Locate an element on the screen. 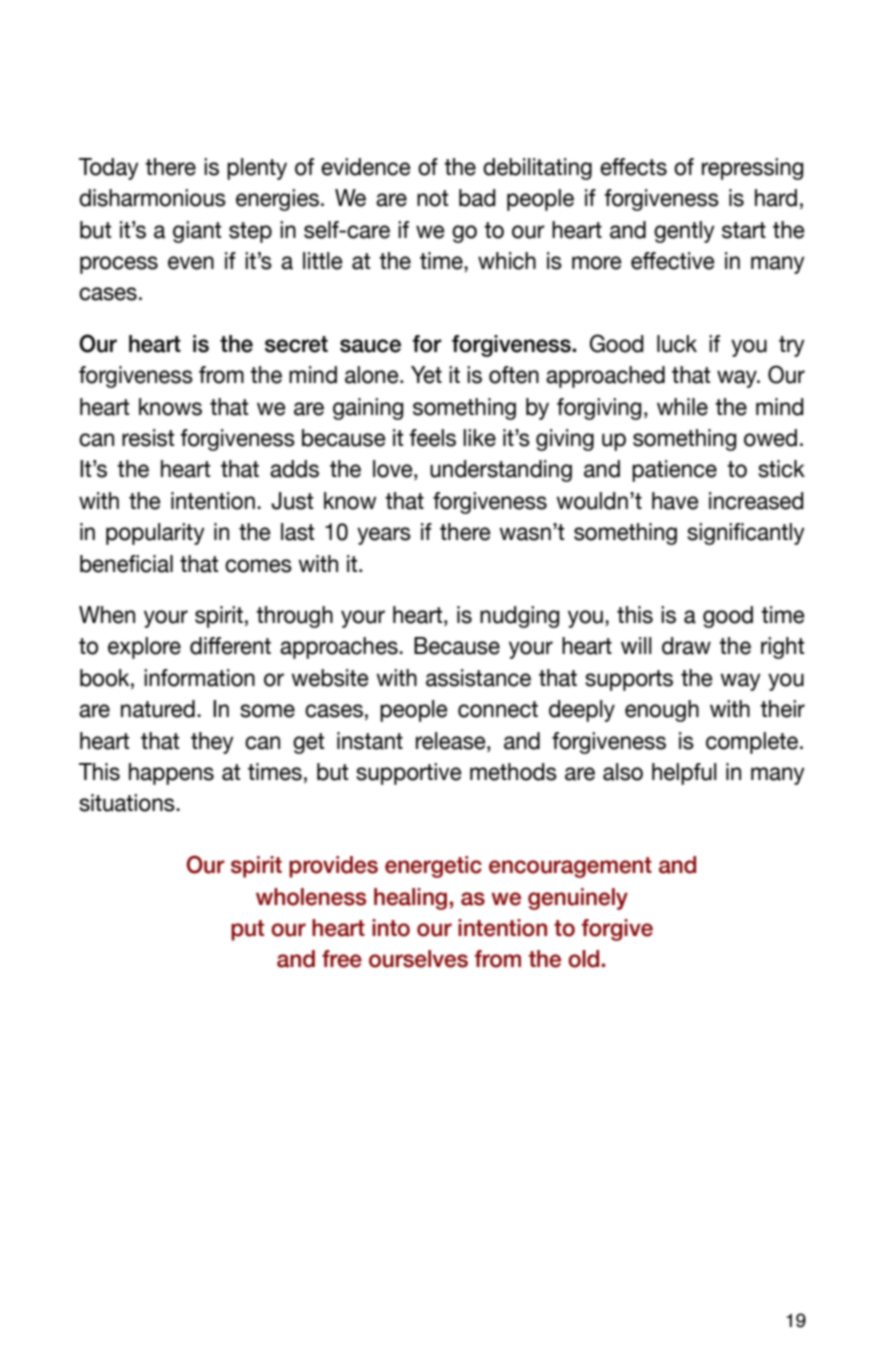 This screenshot has width=887, height=1372. significantly is located at coordinates (746, 534).
